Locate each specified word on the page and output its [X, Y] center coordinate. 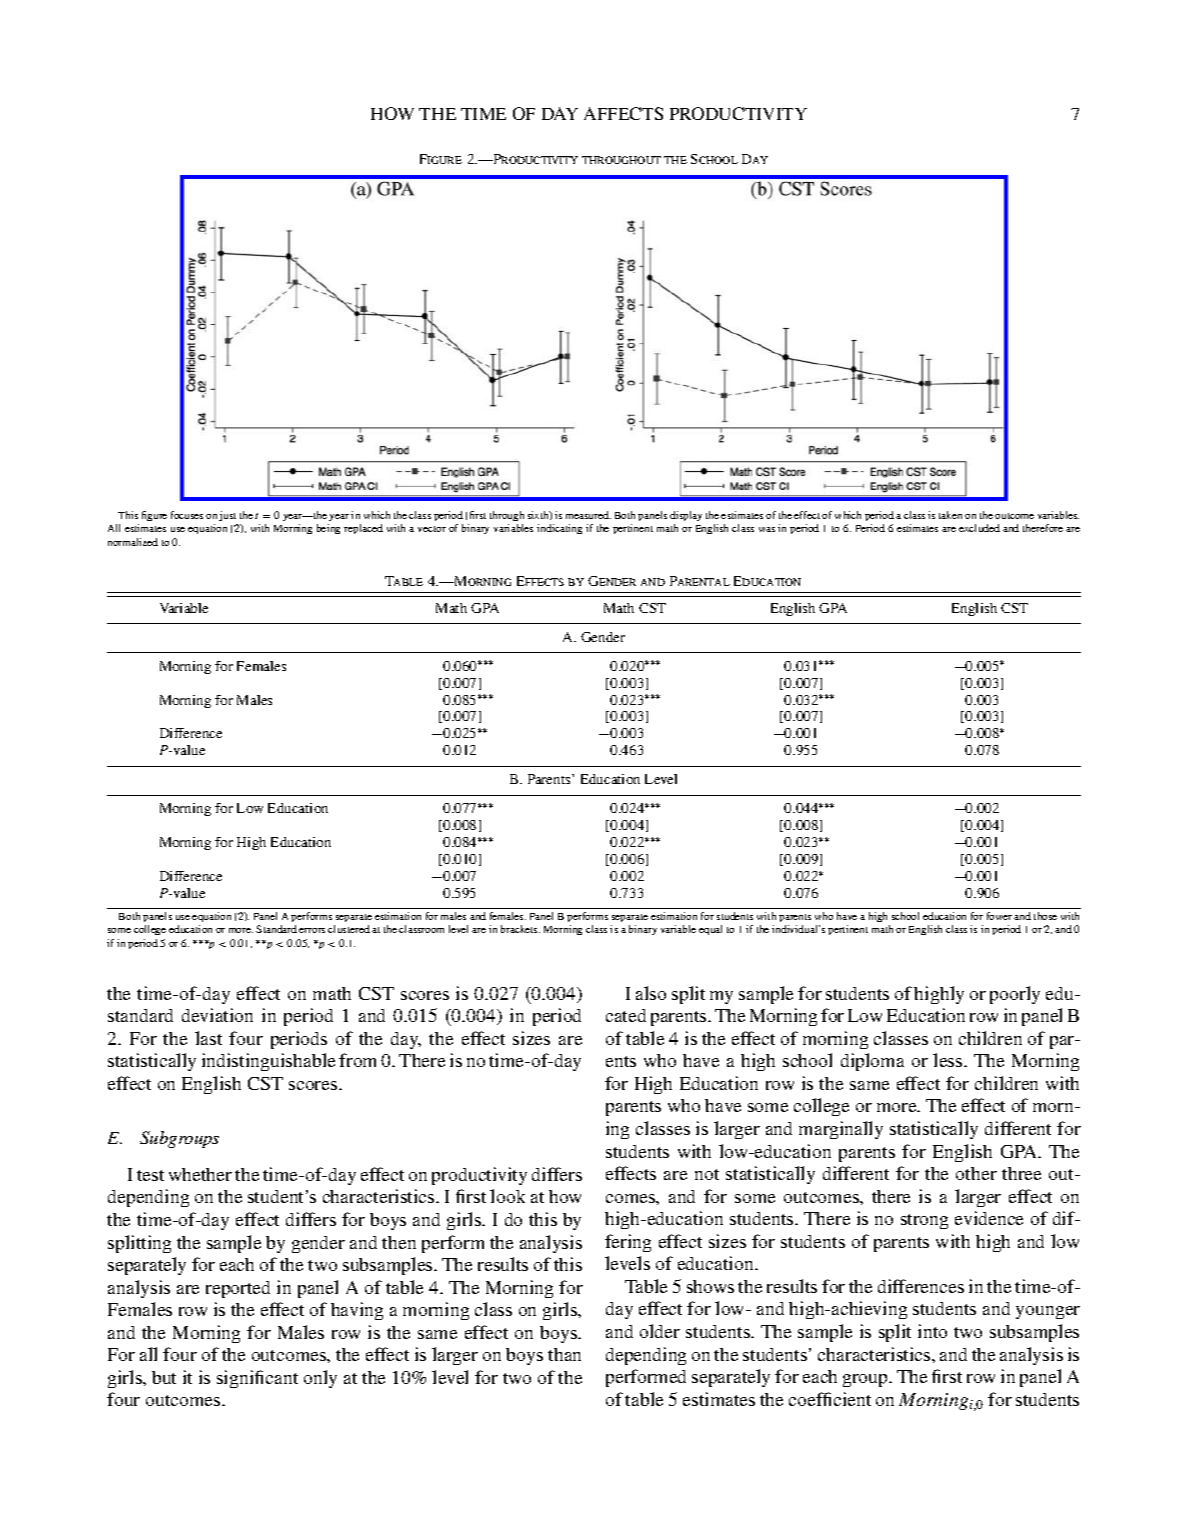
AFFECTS [623, 113]
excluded [979, 528]
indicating [559, 529]
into [932, 1331]
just [228, 518]
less [949, 1060]
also [651, 993]
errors [312, 930]
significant [257, 1379]
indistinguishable [268, 1062]
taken [950, 515]
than [564, 1354]
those [1045, 916]
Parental [700, 581]
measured [588, 515]
